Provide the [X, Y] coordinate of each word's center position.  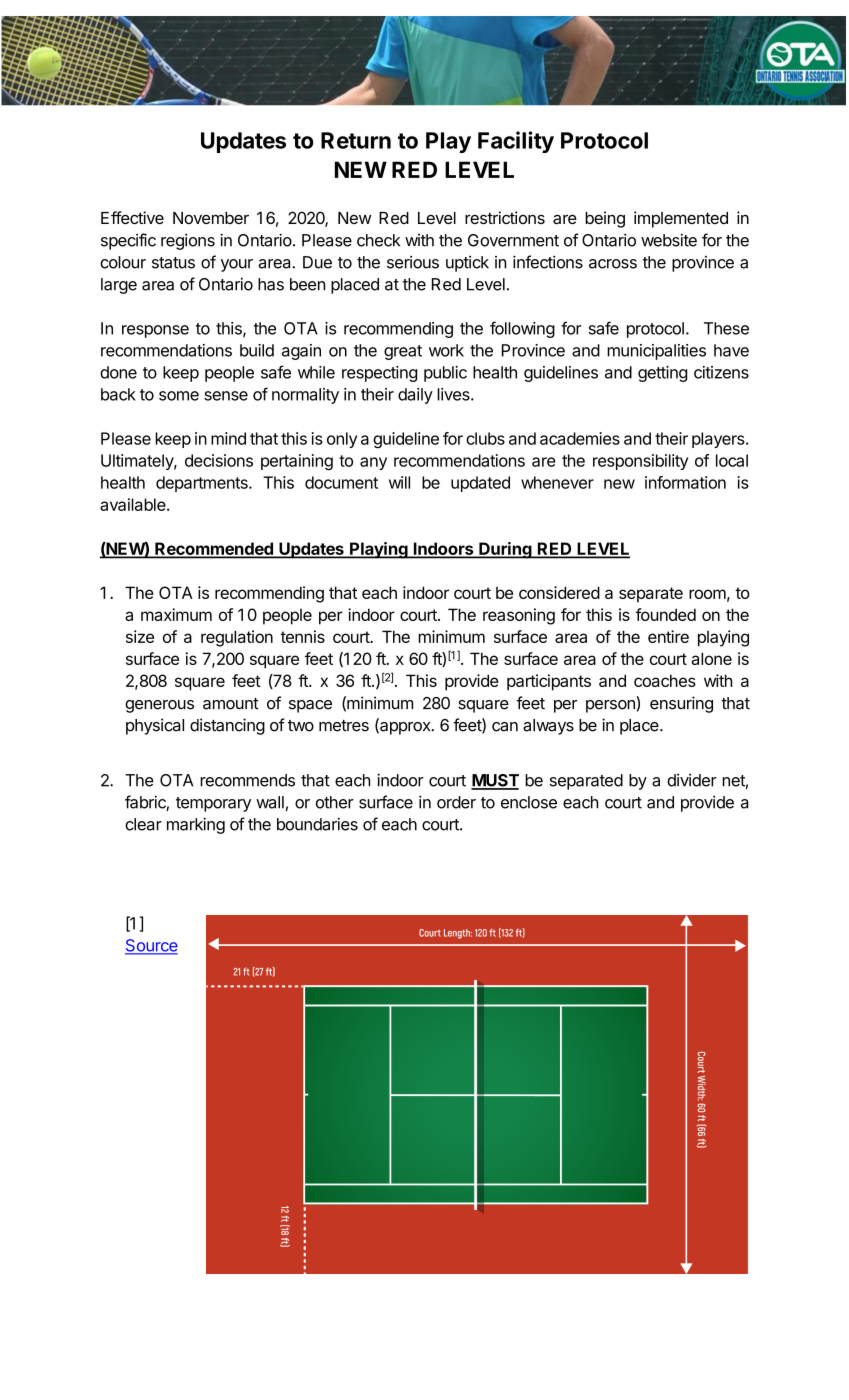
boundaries [317, 824]
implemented [681, 219]
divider [692, 780]
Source [151, 946]
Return [356, 140]
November [211, 218]
